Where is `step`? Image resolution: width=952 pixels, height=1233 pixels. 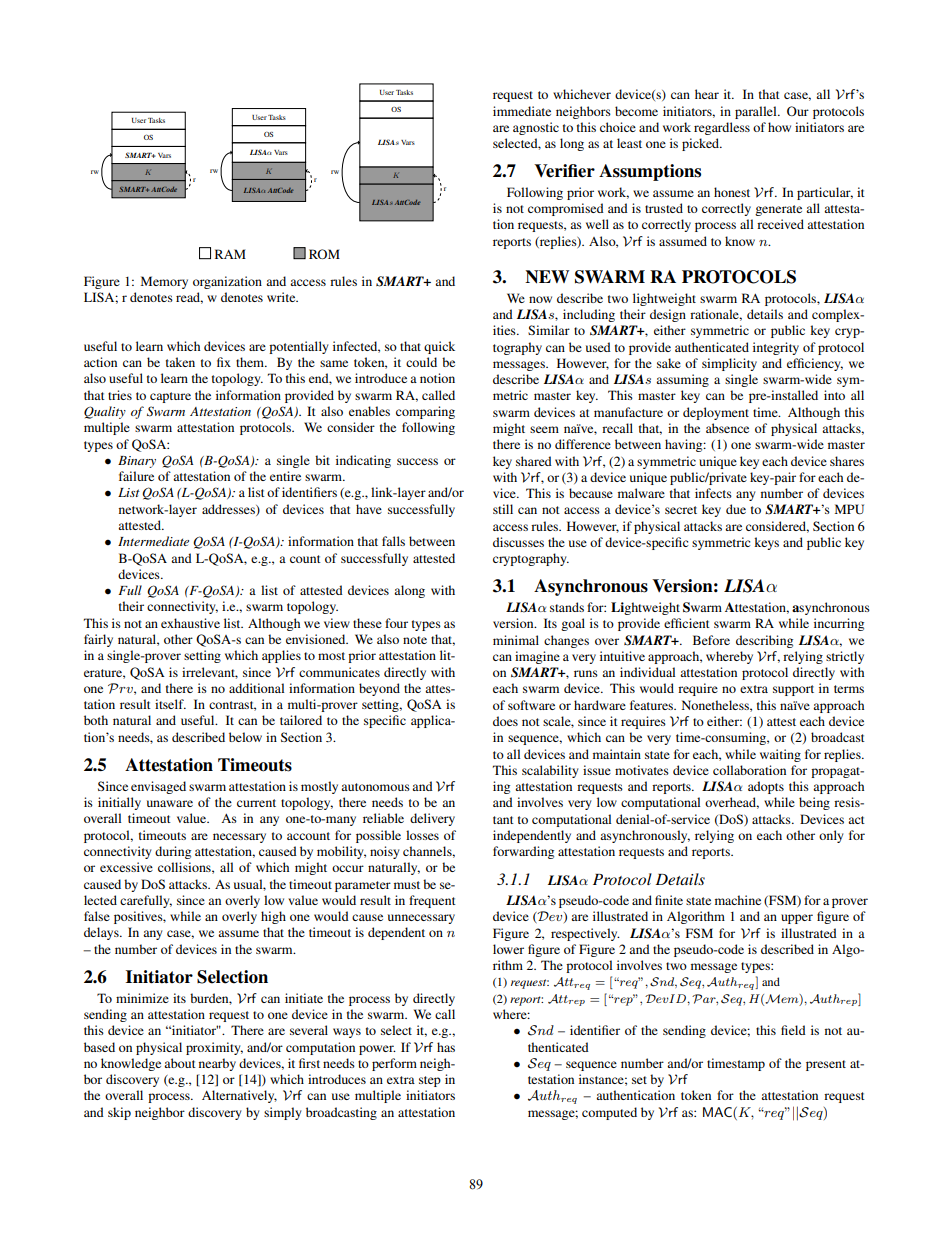
step is located at coordinates (430, 1081).
